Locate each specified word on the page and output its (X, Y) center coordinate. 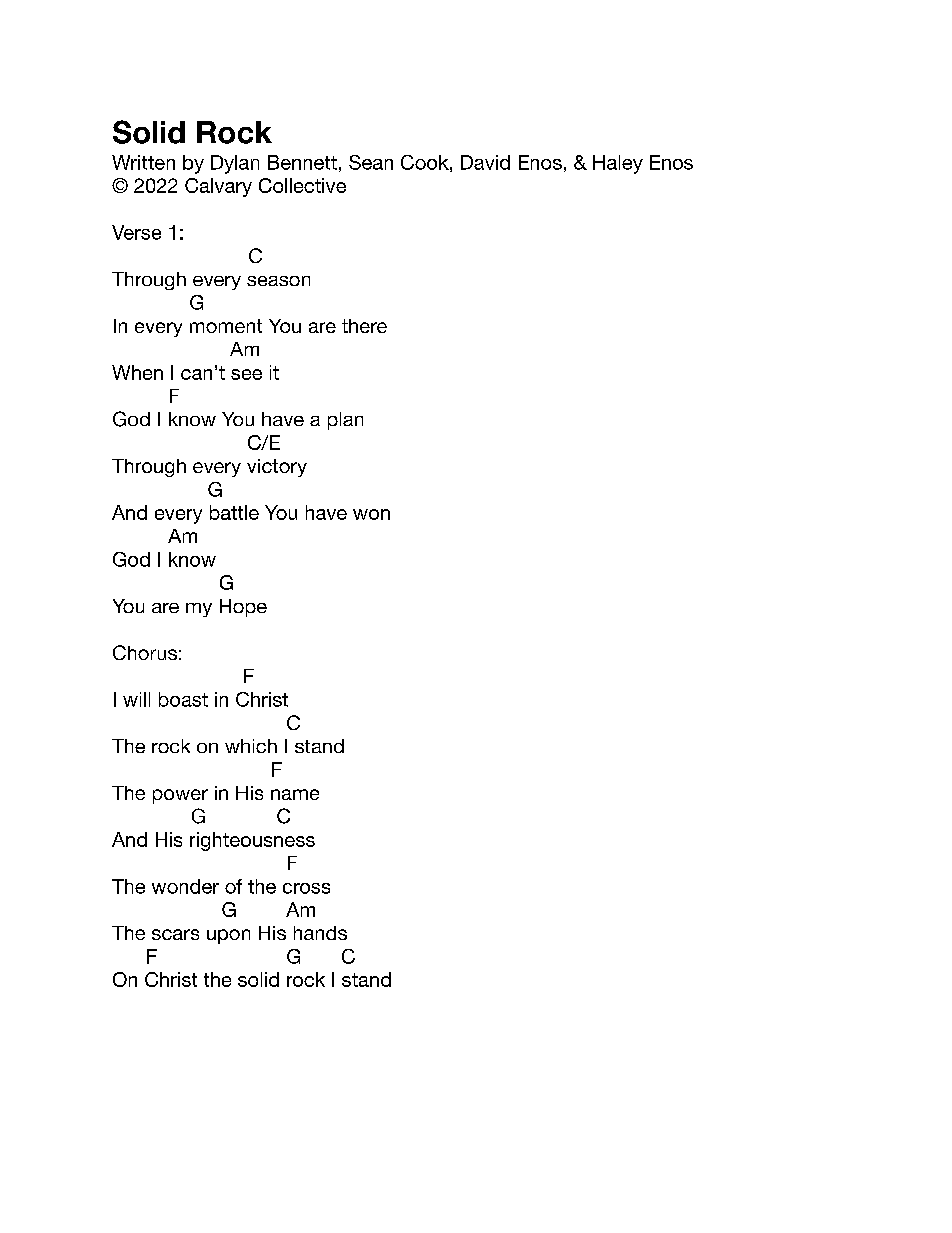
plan (345, 421)
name (295, 794)
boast (183, 699)
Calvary (218, 187)
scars (175, 934)
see (246, 374)
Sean (371, 162)
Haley (618, 164)
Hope (243, 608)
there (364, 326)
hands (320, 933)
